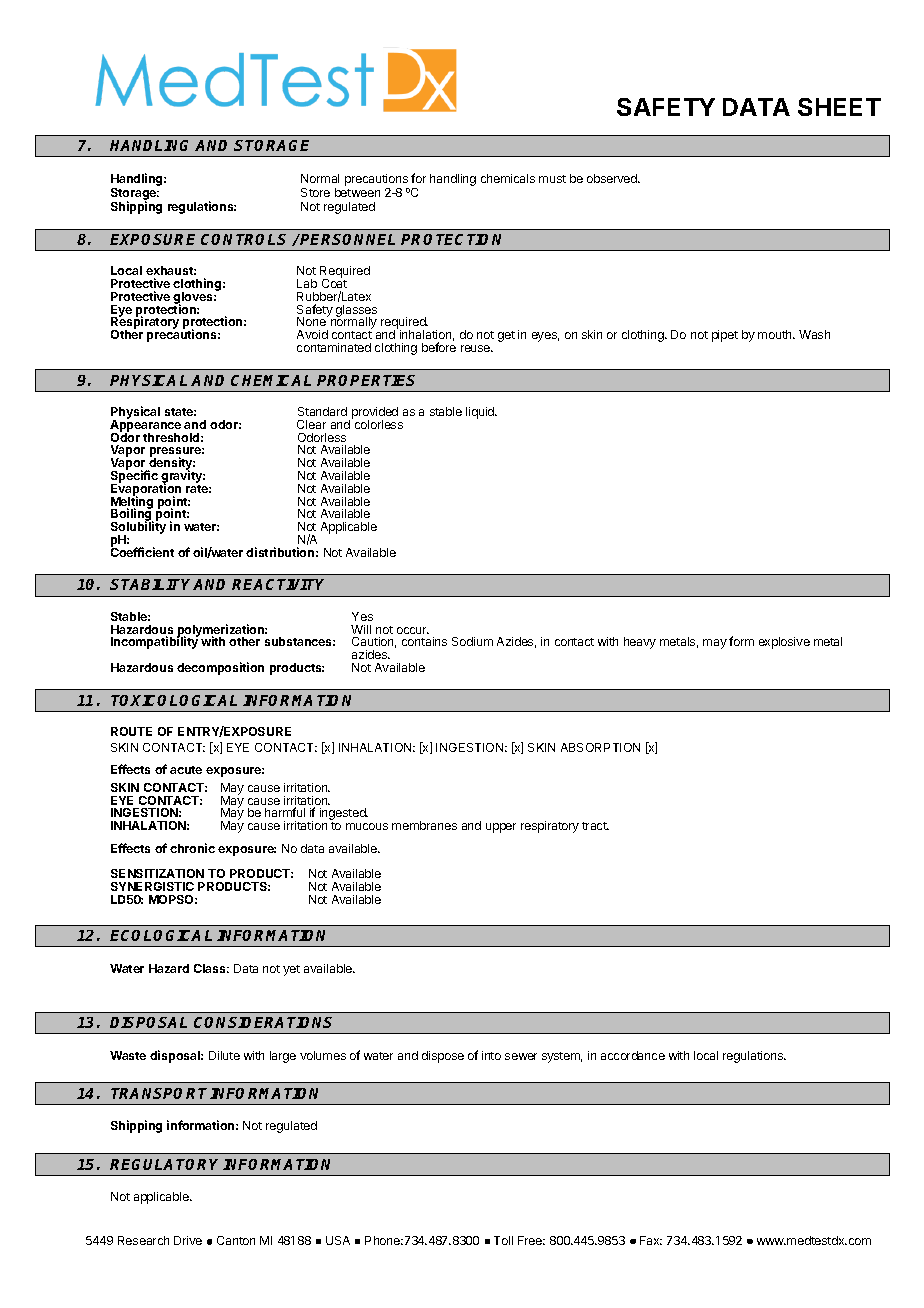  Describe the element at coordinates (161, 935) in the page. I see `ECOLOGICAL` at that location.
